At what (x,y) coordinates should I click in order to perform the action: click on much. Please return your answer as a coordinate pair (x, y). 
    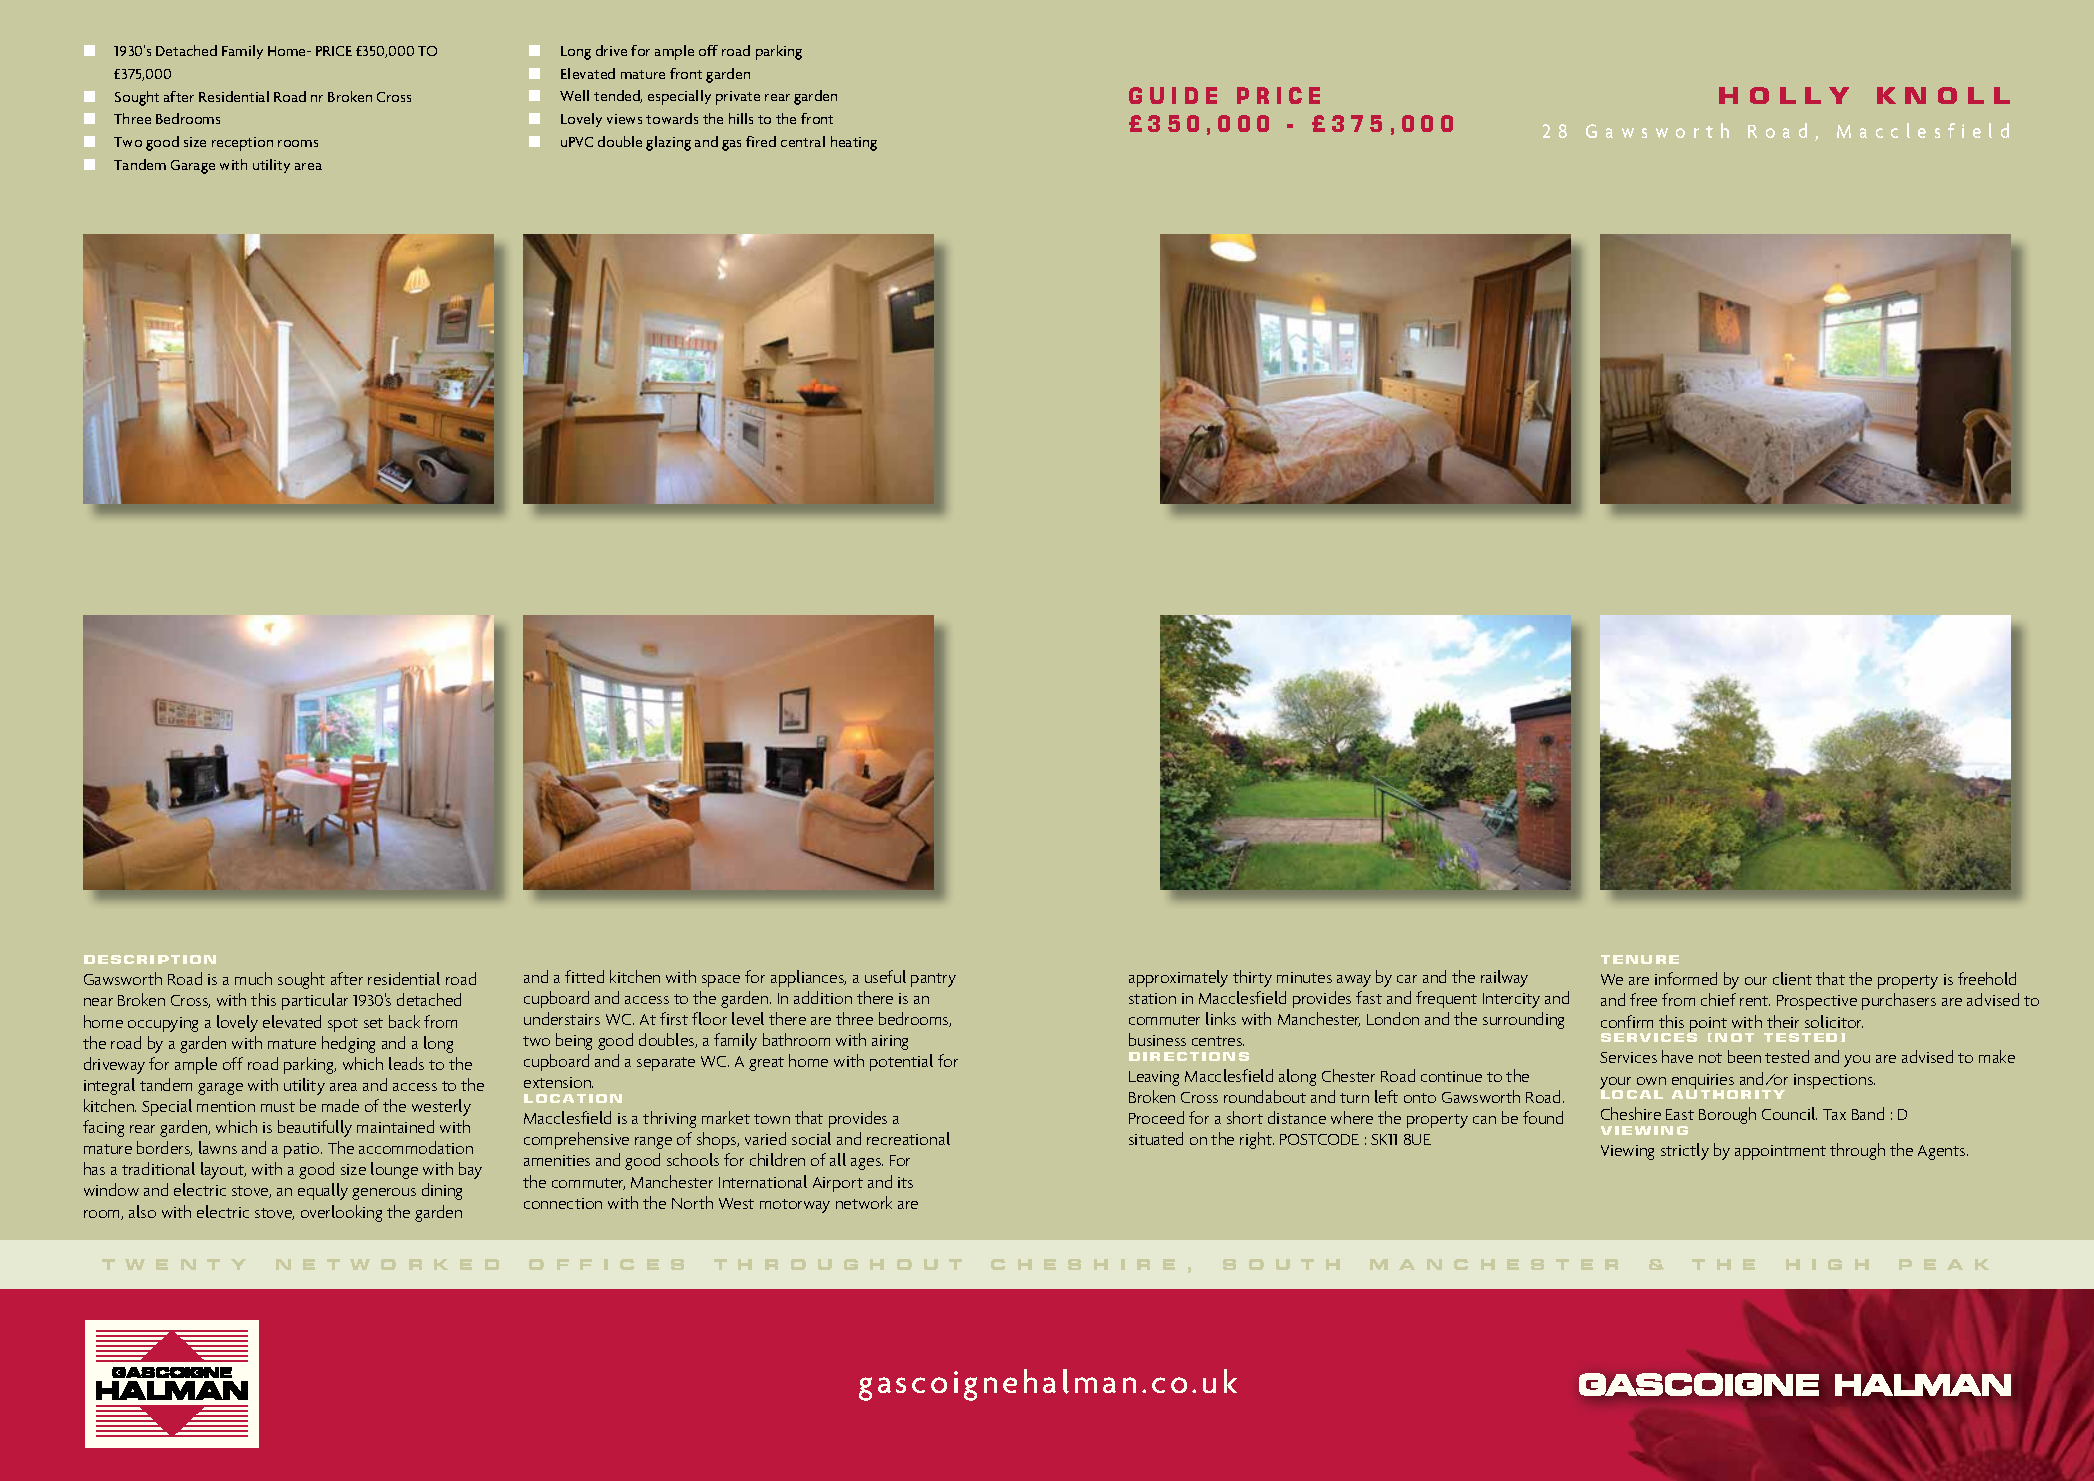
    Looking at the image, I should click on (253, 978).
